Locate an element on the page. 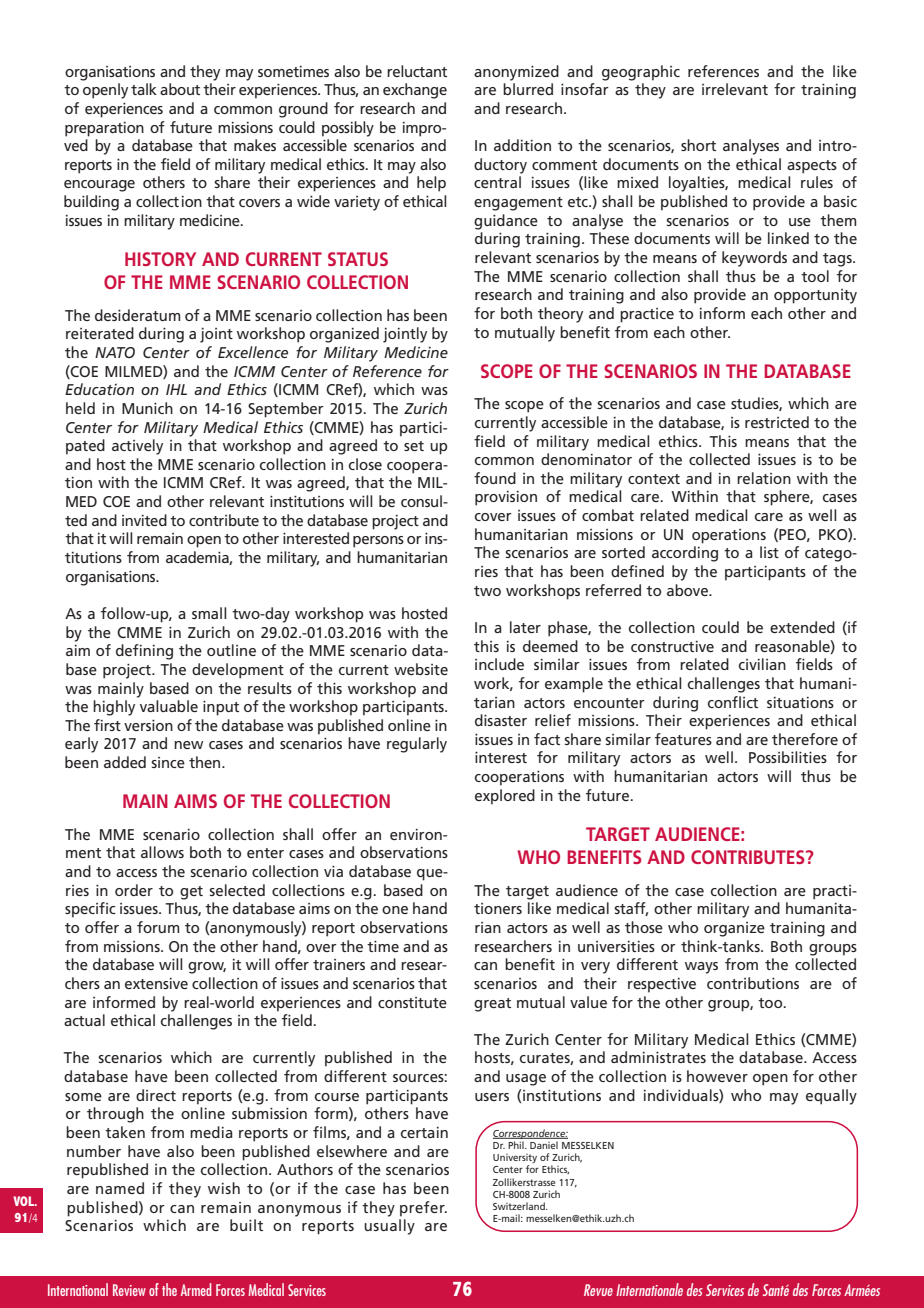  Review is located at coordinates (129, 1290).
